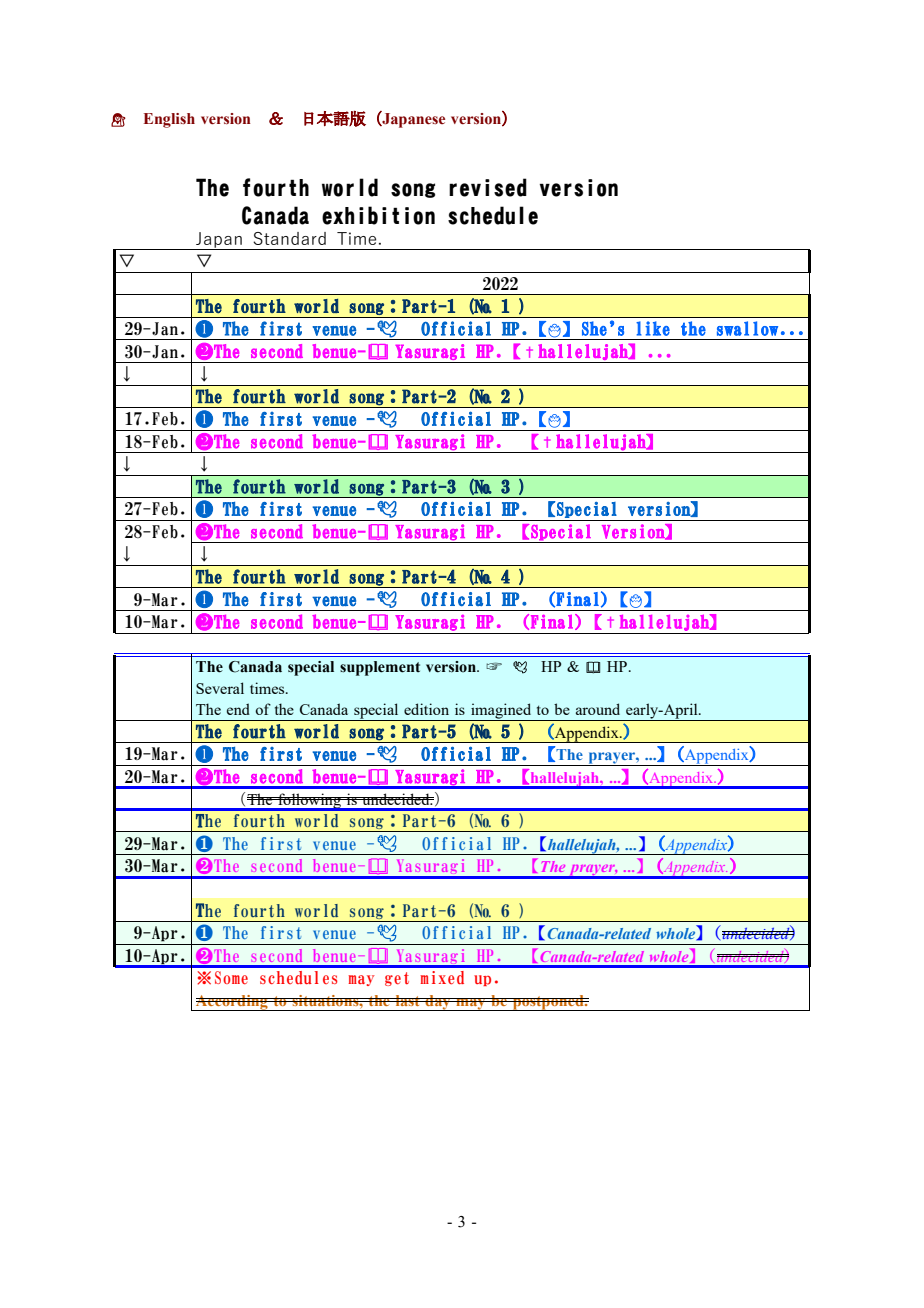 The image size is (924, 1308). I want to click on revised, so click(488, 187).
